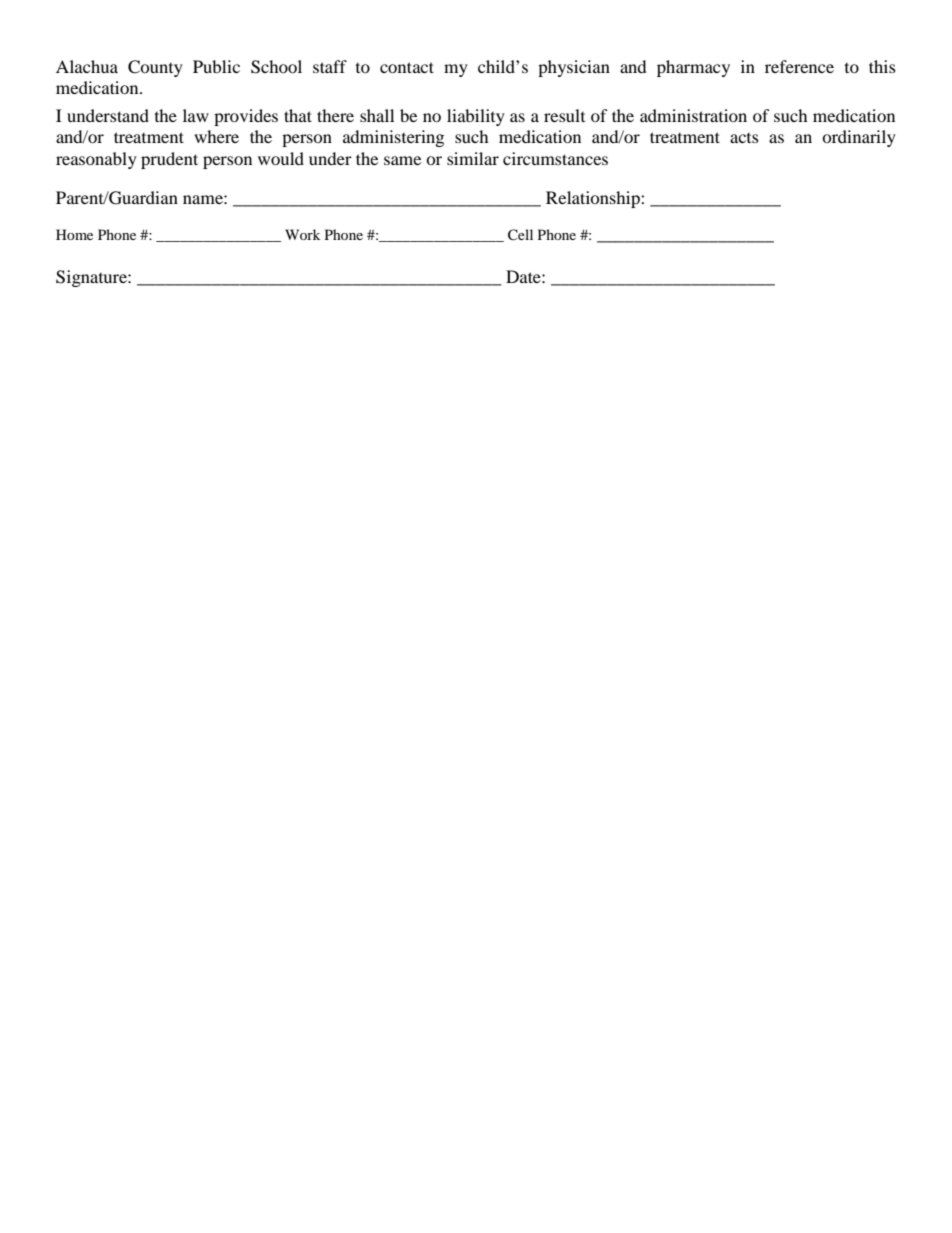 Image resolution: width=952 pixels, height=1233 pixels. I want to click on Signature, so click(92, 278).
